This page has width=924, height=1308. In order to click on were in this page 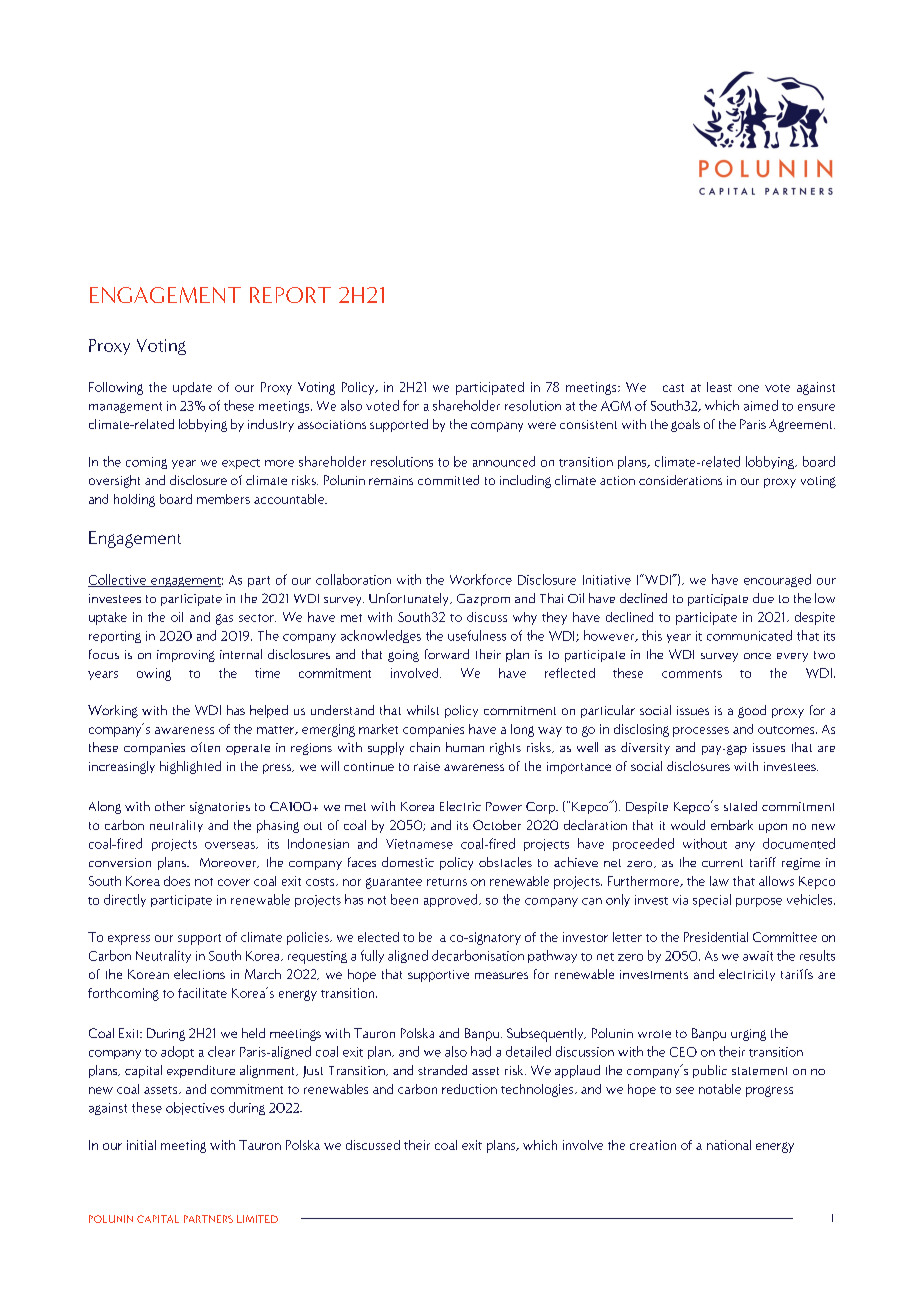, I will do `click(542, 425)`.
